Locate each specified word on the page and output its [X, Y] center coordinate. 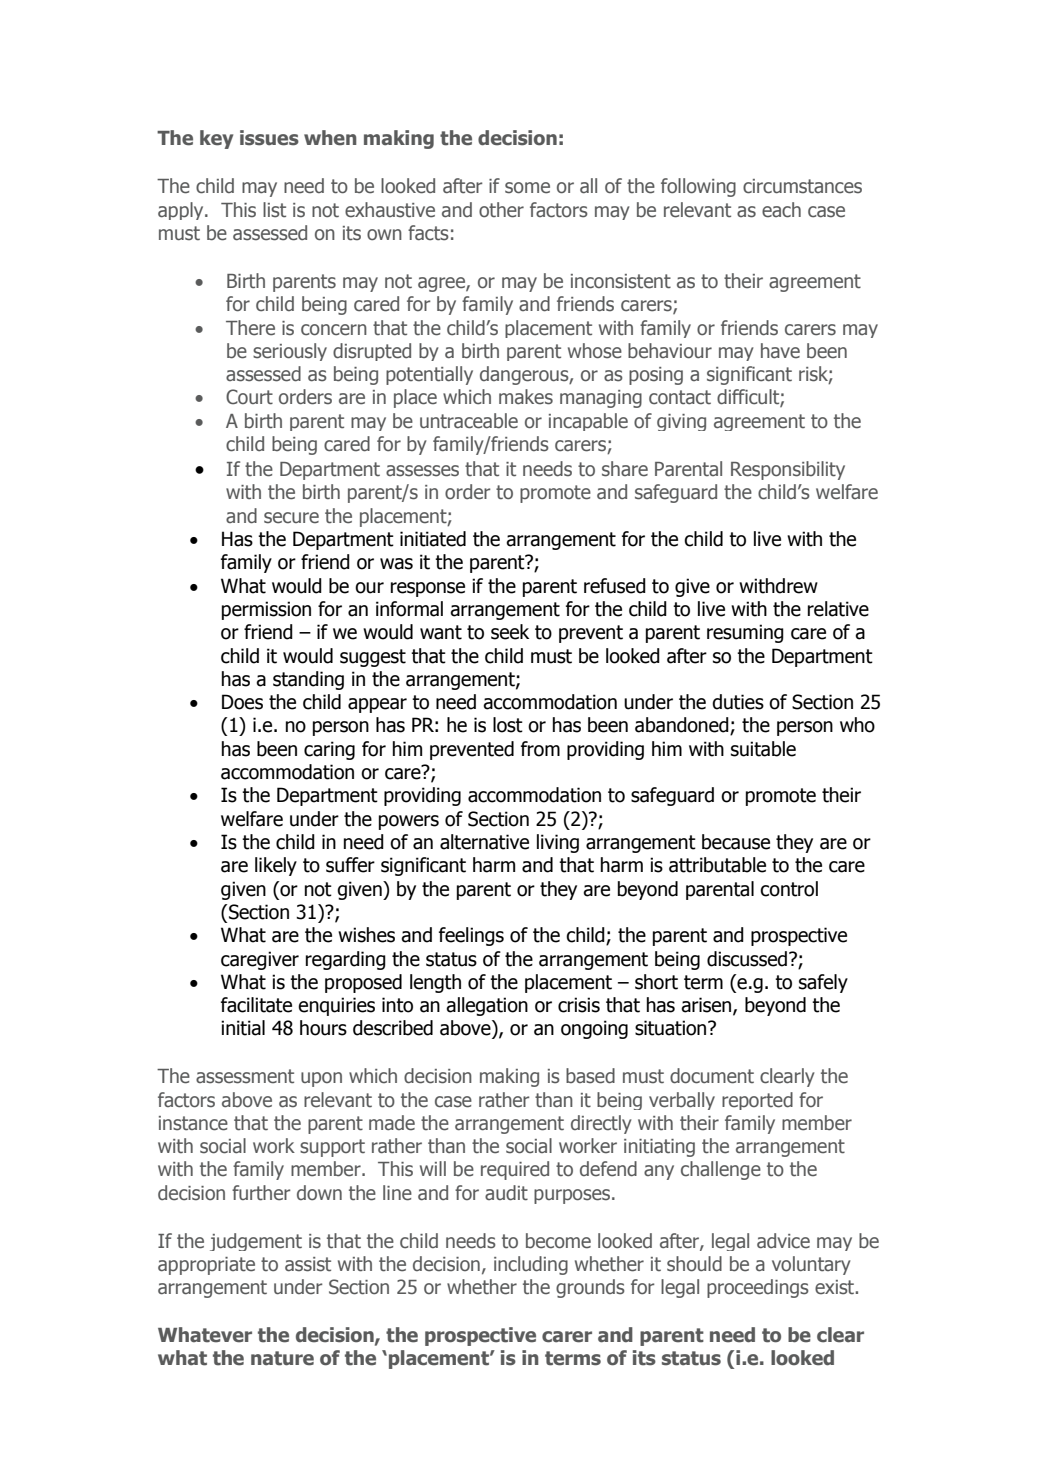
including [531, 1265]
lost [508, 725]
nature [282, 1358]
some [527, 188]
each [781, 210]
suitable [763, 749]
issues [269, 138]
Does [242, 702]
